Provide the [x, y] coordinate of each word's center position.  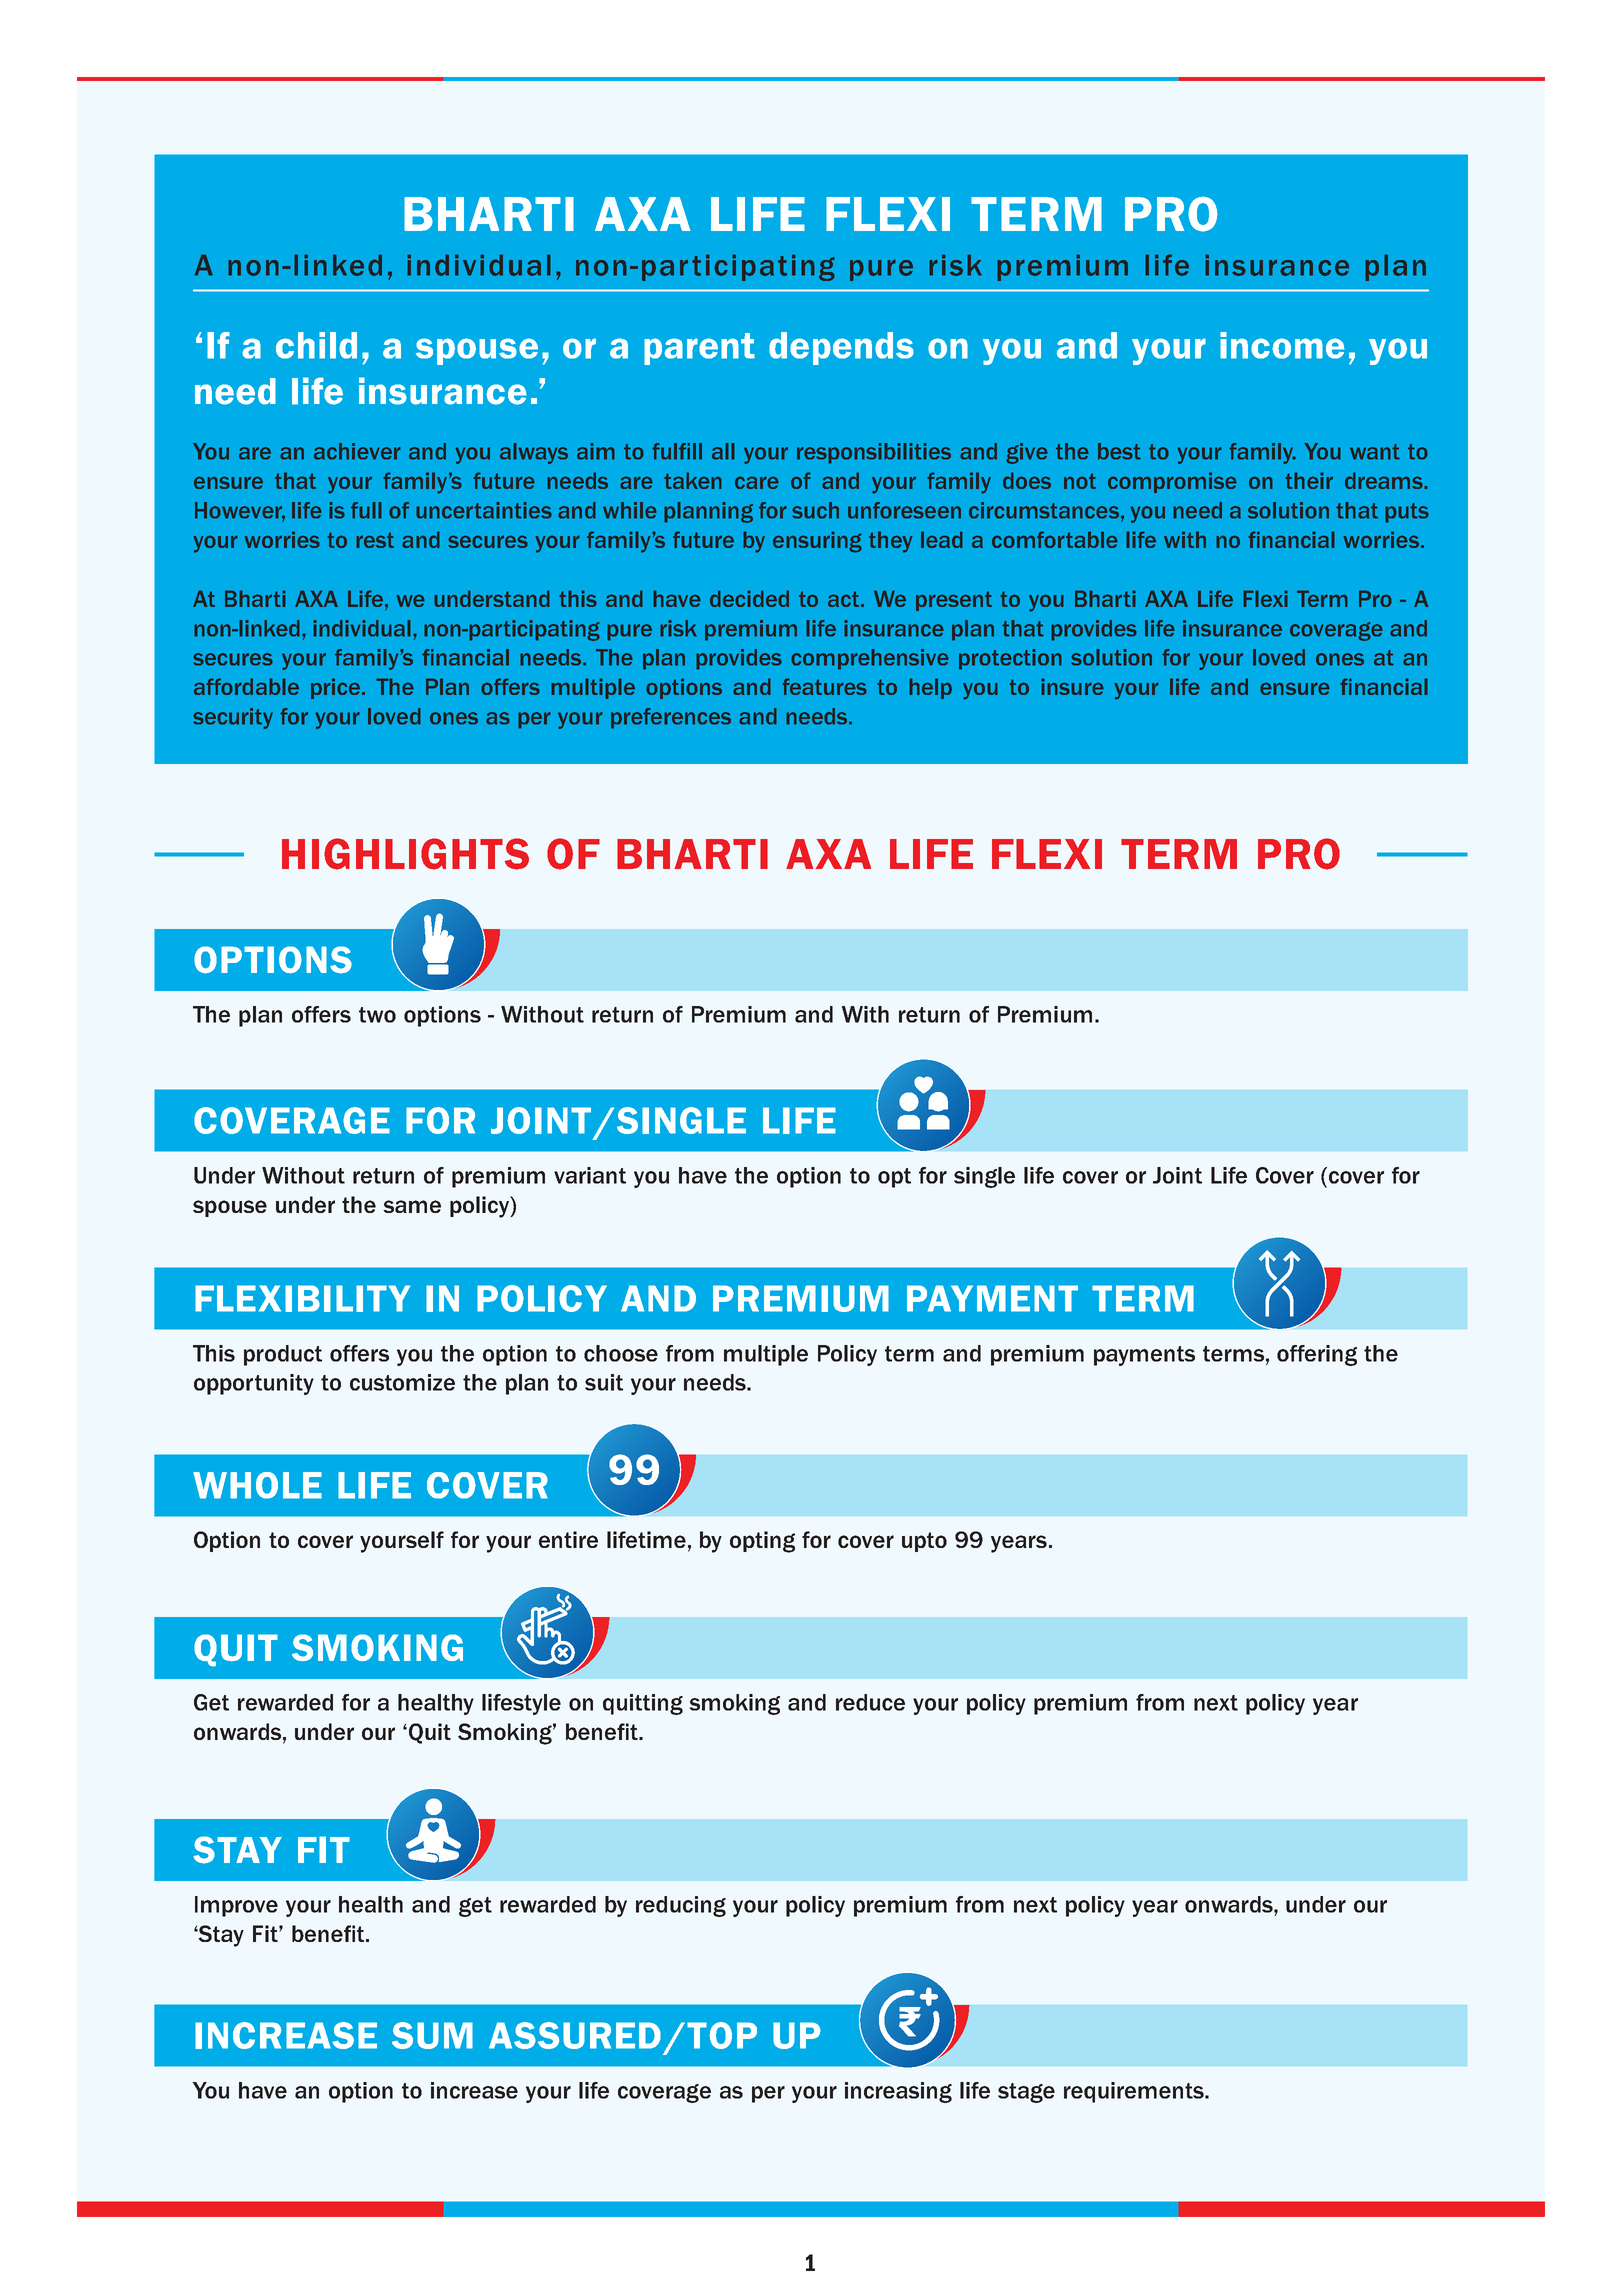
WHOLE [257, 1485]
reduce [870, 1702]
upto [924, 1542]
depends [841, 348]
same [412, 1206]
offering [1317, 1355]
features [824, 686]
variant [590, 1175]
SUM [432, 2035]
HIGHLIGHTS [405, 854]
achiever [357, 451]
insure [1072, 686]
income [1282, 345]
